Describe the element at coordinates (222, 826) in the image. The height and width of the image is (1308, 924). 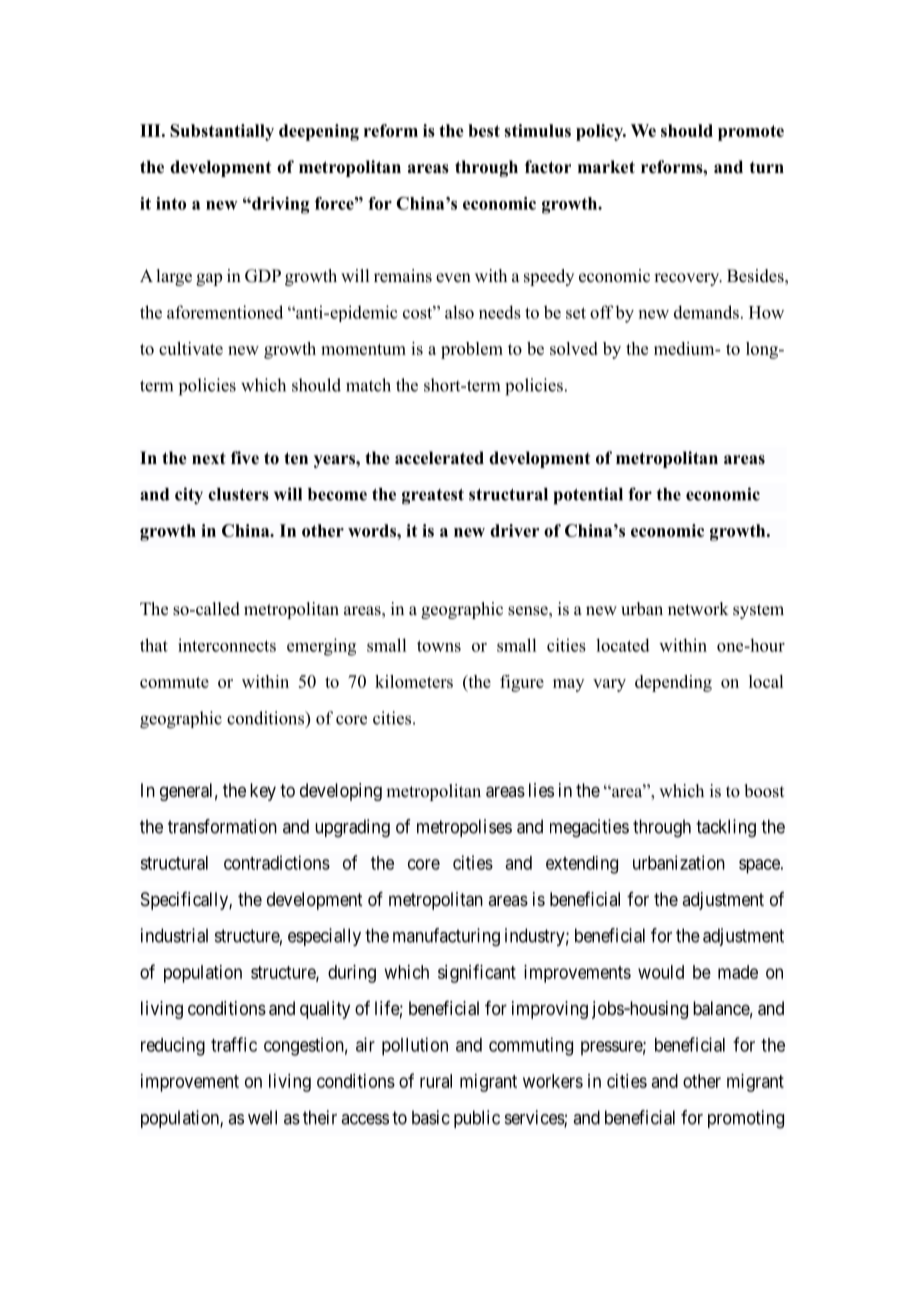
I see `transformation` at that location.
